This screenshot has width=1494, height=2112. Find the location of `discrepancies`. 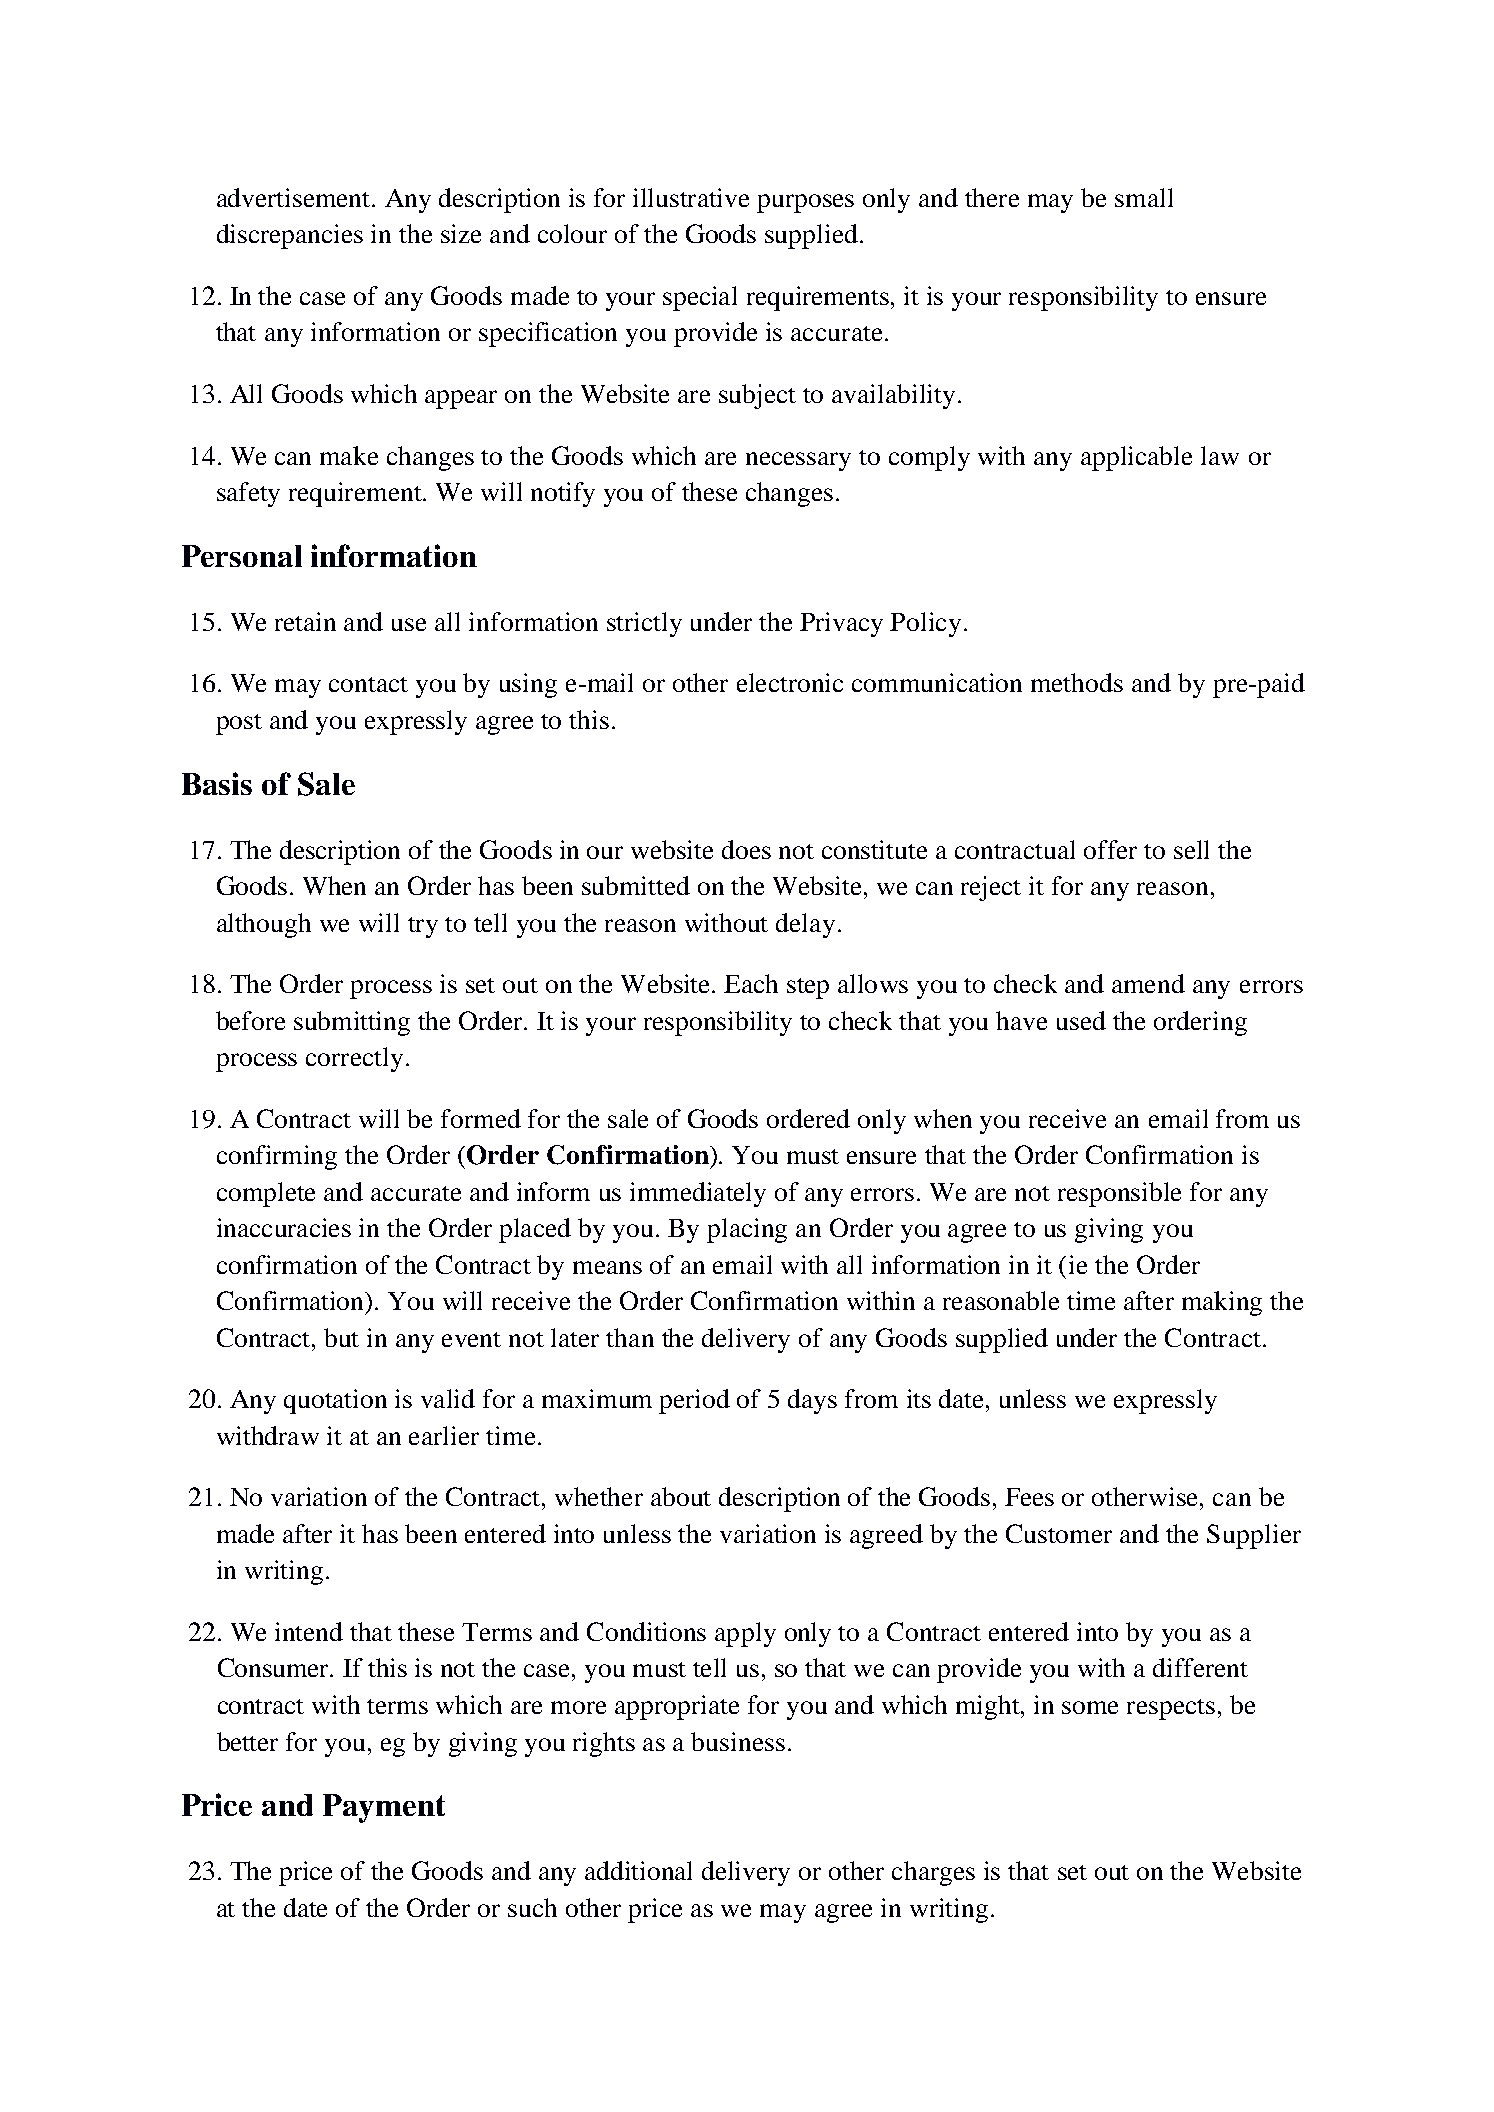

discrepancies is located at coordinates (290, 236).
